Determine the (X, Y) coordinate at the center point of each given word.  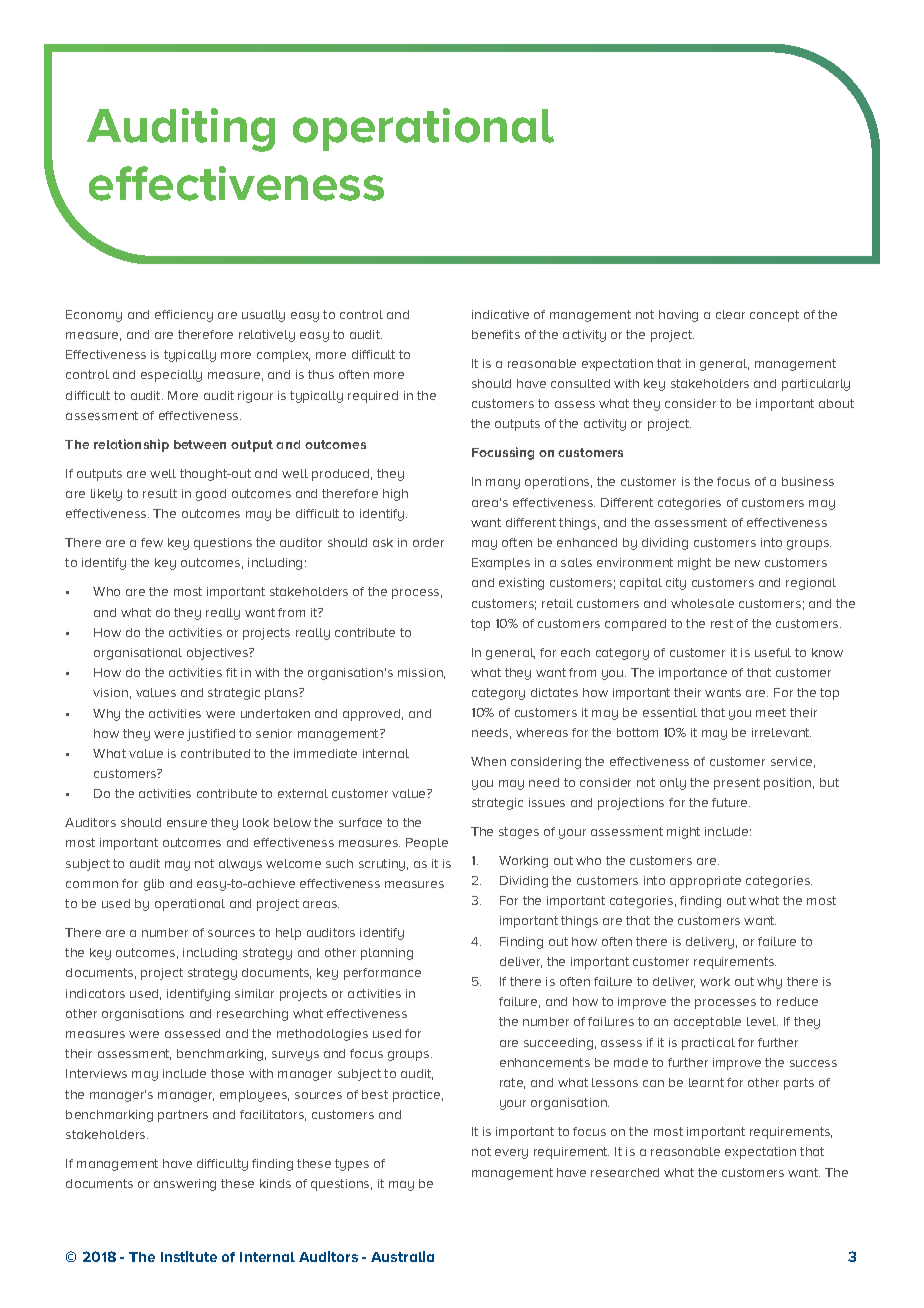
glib (154, 885)
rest (722, 623)
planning (387, 954)
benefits (496, 334)
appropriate (705, 882)
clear (730, 314)
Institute (189, 1256)
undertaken (275, 713)
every (511, 1154)
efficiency (184, 316)
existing (521, 584)
